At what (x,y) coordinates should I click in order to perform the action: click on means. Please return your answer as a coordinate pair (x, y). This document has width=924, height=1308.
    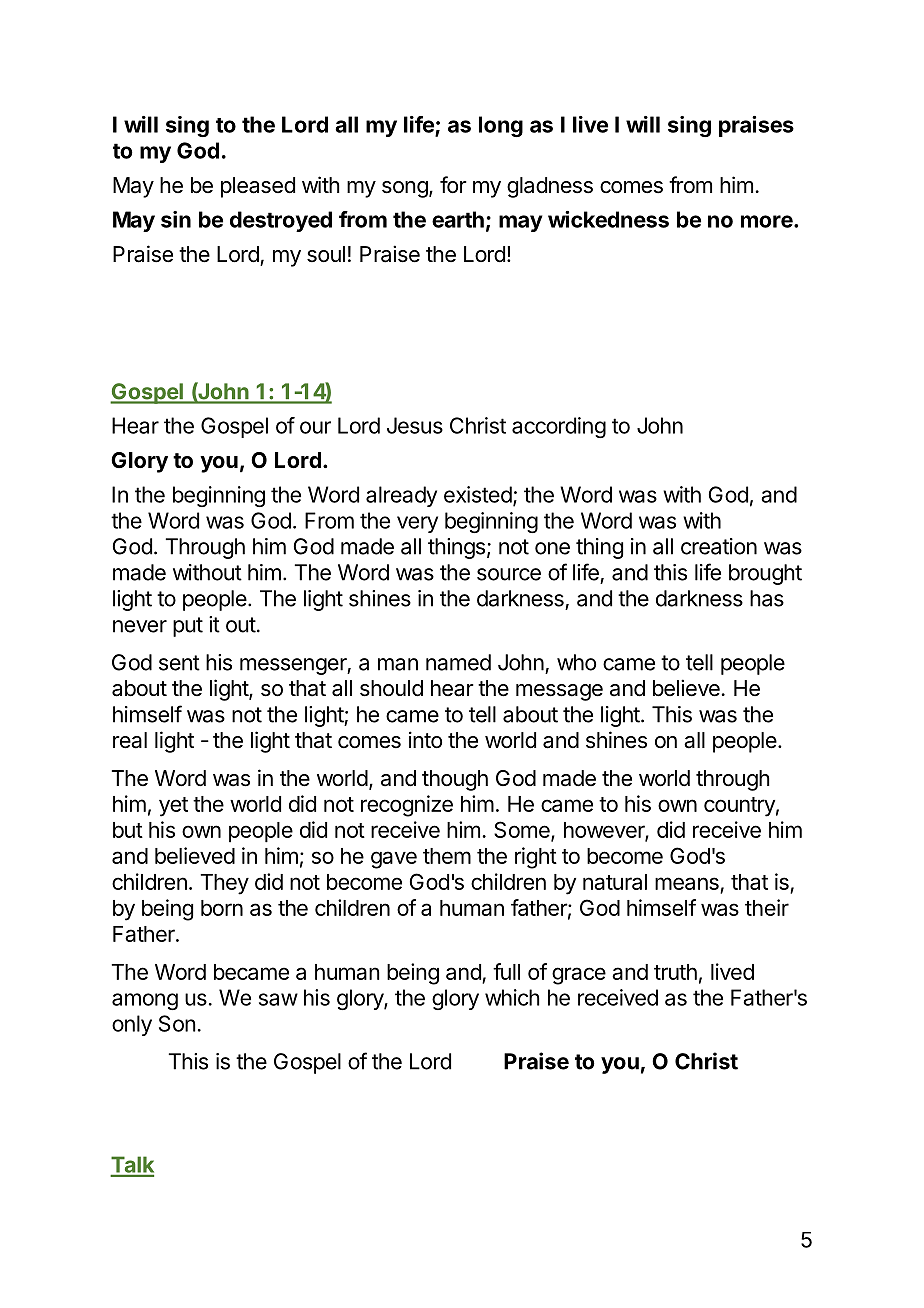
    Looking at the image, I should click on (688, 885).
